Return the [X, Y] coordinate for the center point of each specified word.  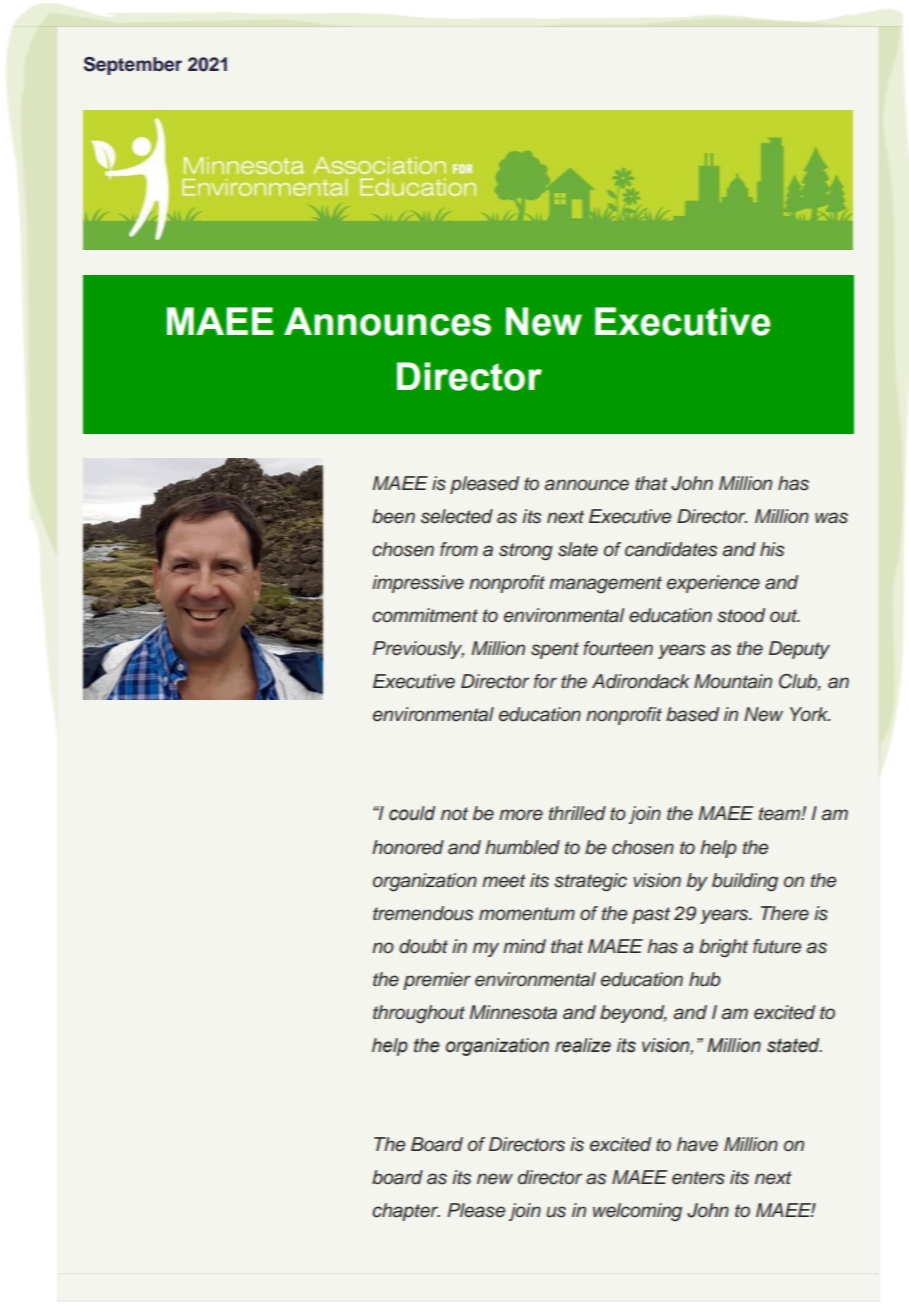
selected [457, 516]
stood [741, 615]
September [133, 66]
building [745, 882]
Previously [418, 650]
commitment [425, 615]
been [393, 516]
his [772, 549]
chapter [406, 1212]
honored [408, 847]
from [459, 549]
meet [504, 881]
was [831, 518]
